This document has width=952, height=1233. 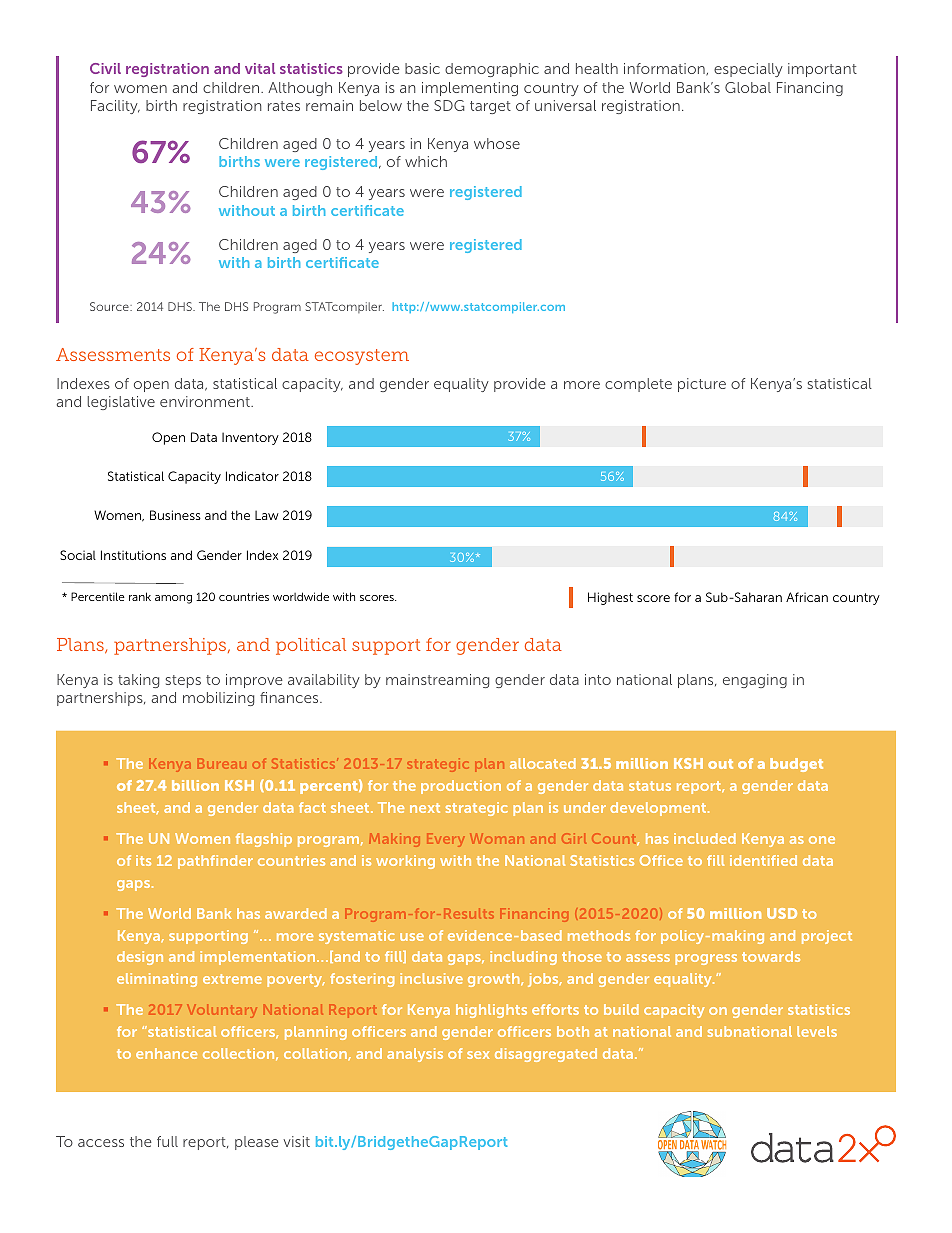 What do you see at coordinates (206, 401) in the document?
I see `environment` at bounding box center [206, 401].
